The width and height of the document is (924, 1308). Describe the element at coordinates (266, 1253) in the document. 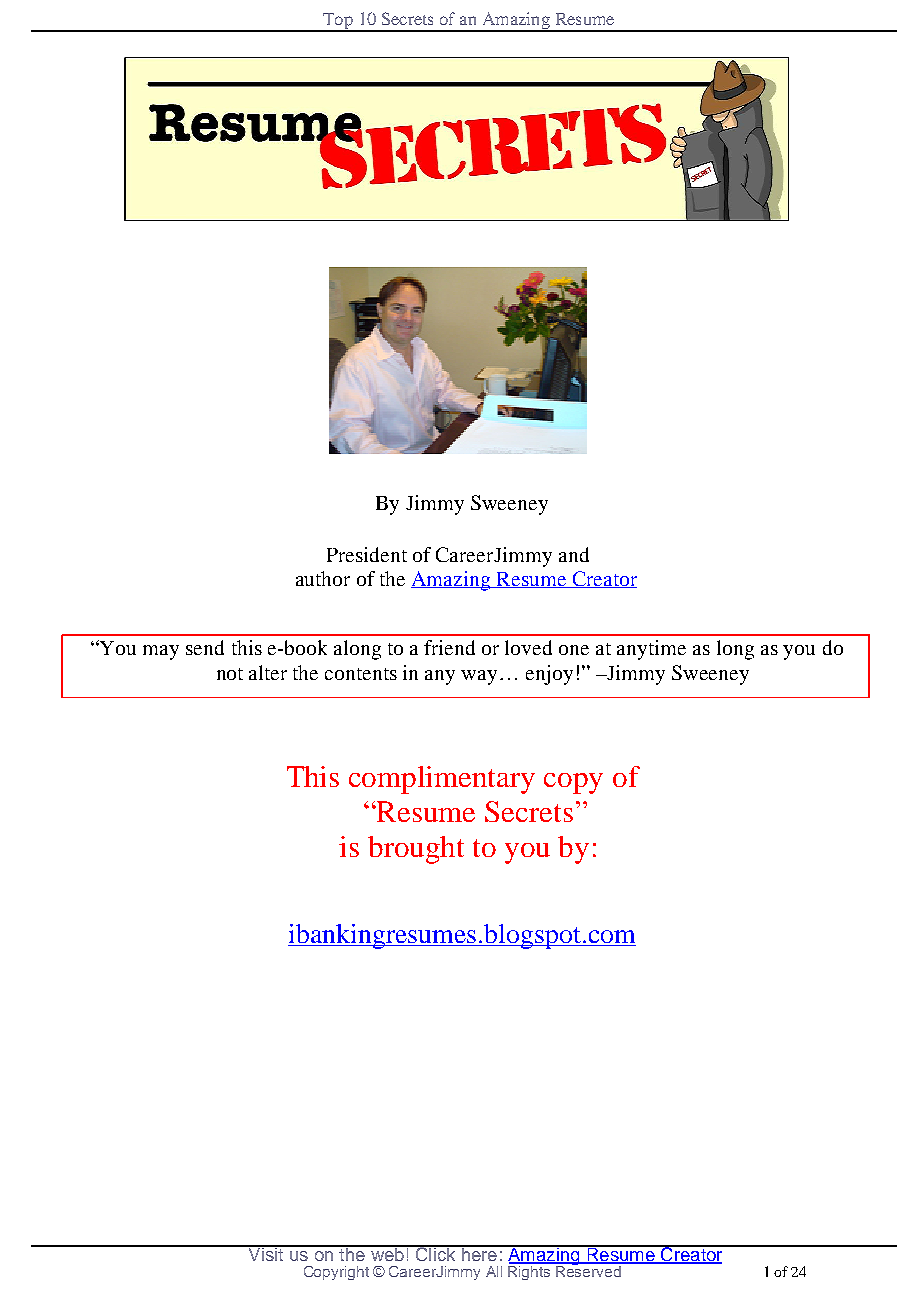

I see `Visit` at that location.
